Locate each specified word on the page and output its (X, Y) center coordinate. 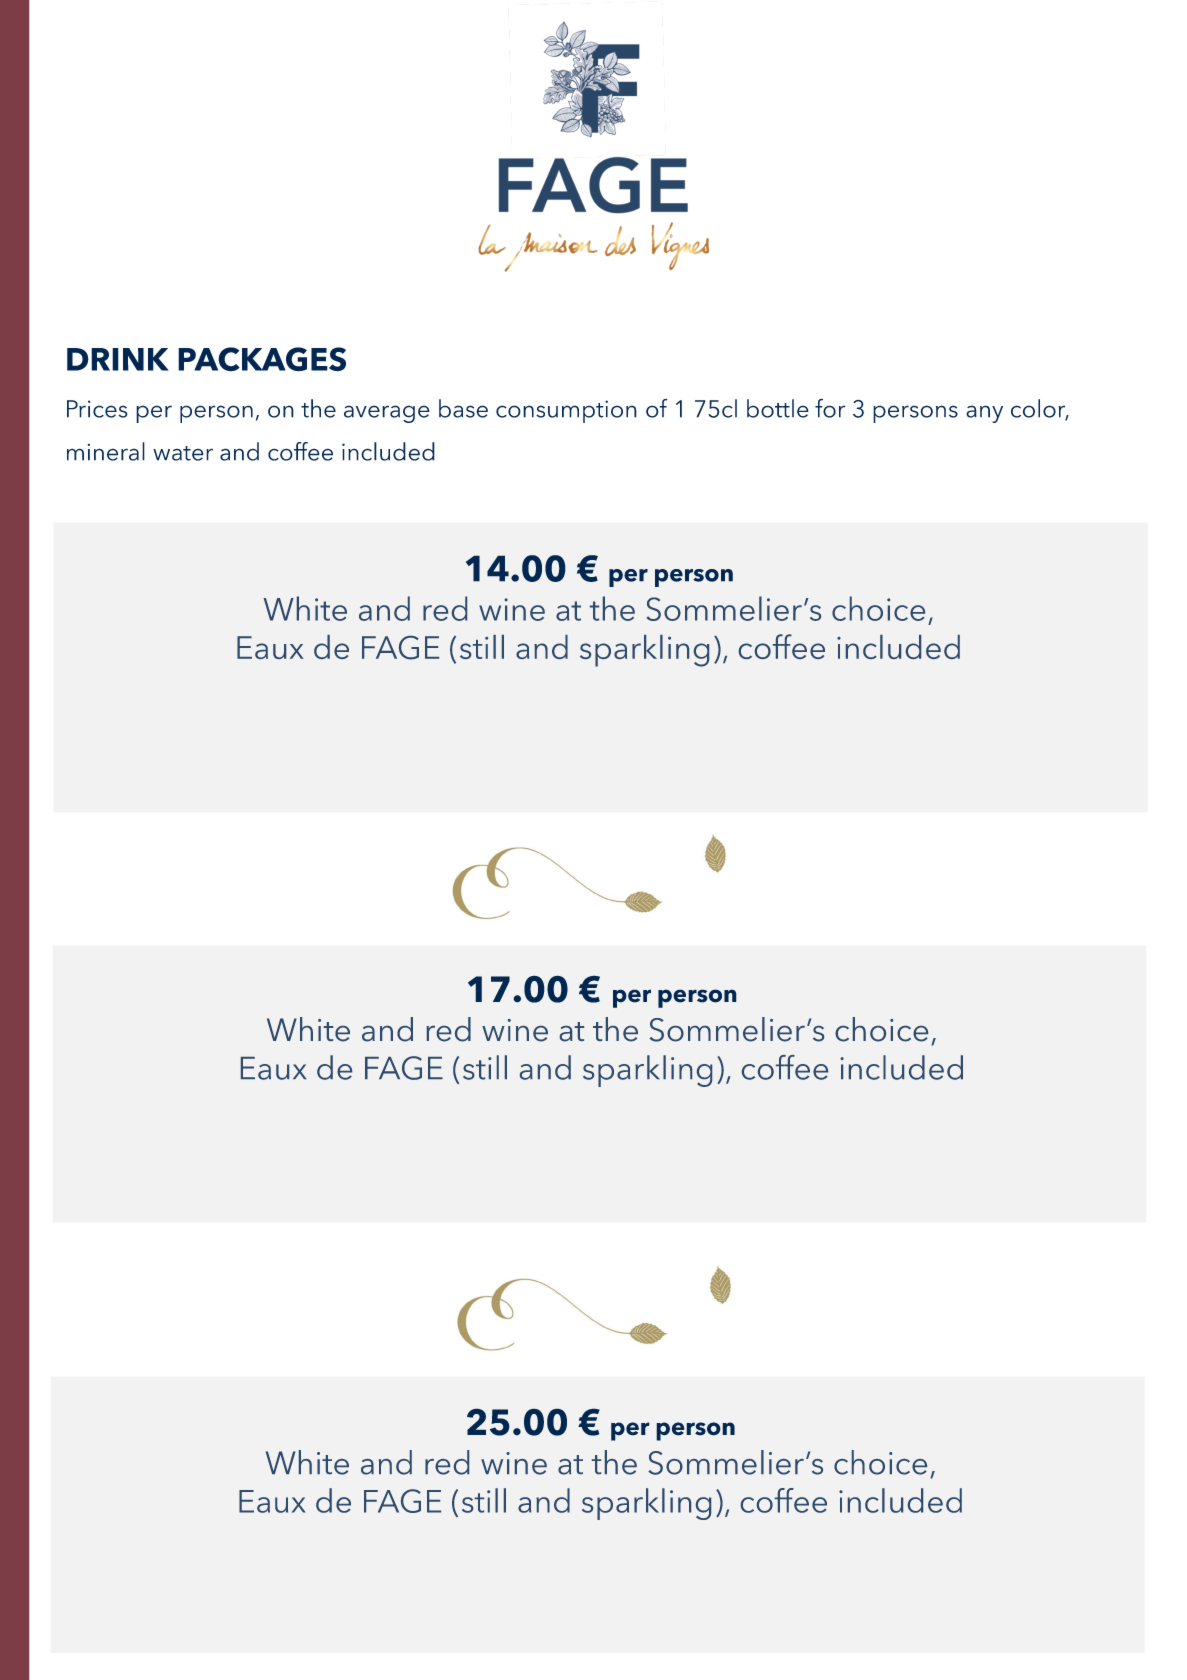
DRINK (118, 359)
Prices (97, 409)
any (984, 414)
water (183, 453)
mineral (106, 451)
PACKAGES (262, 359)
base (463, 408)
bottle (778, 408)
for (830, 408)
